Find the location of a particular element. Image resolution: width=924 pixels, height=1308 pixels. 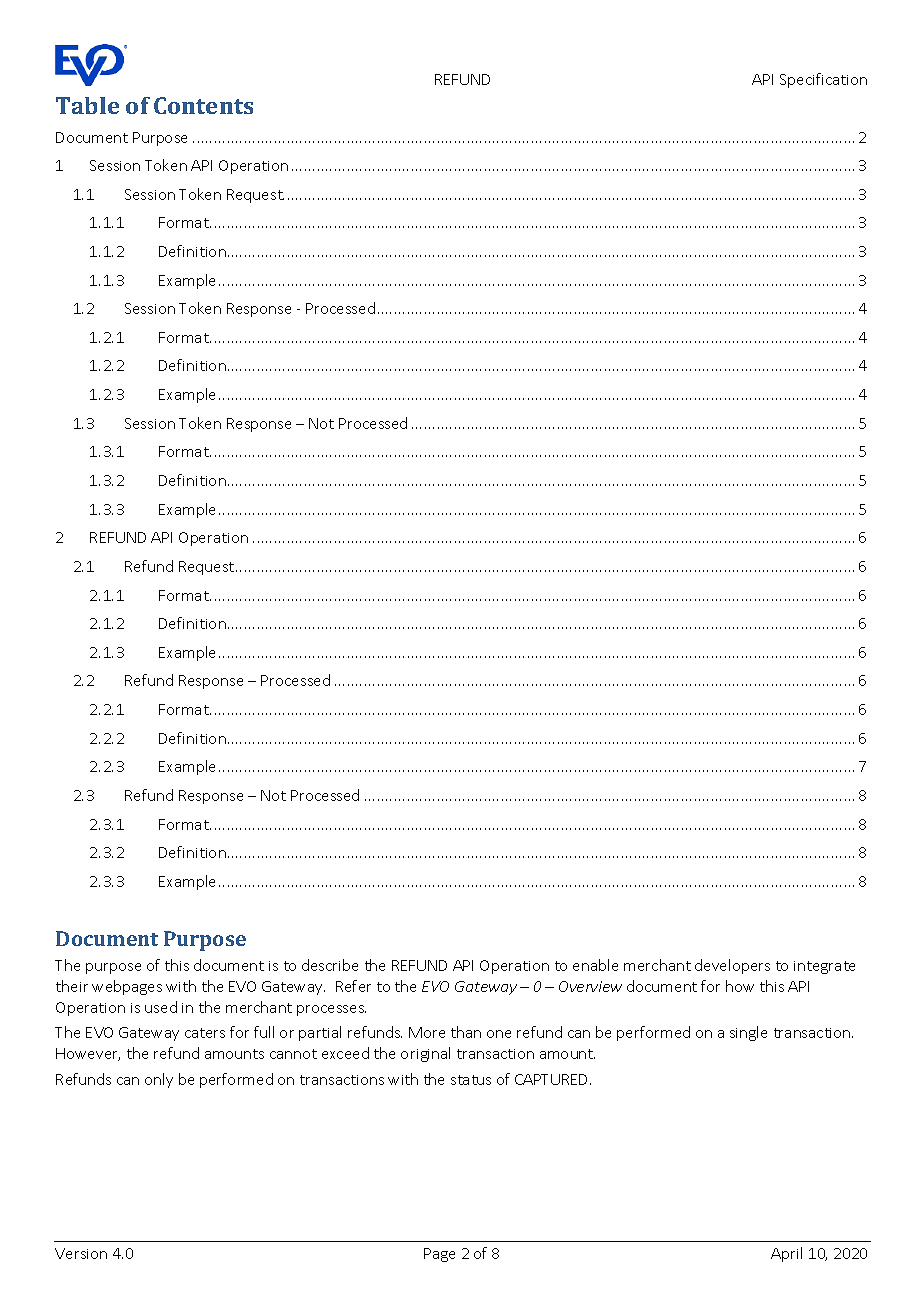

Contents is located at coordinates (203, 105).
